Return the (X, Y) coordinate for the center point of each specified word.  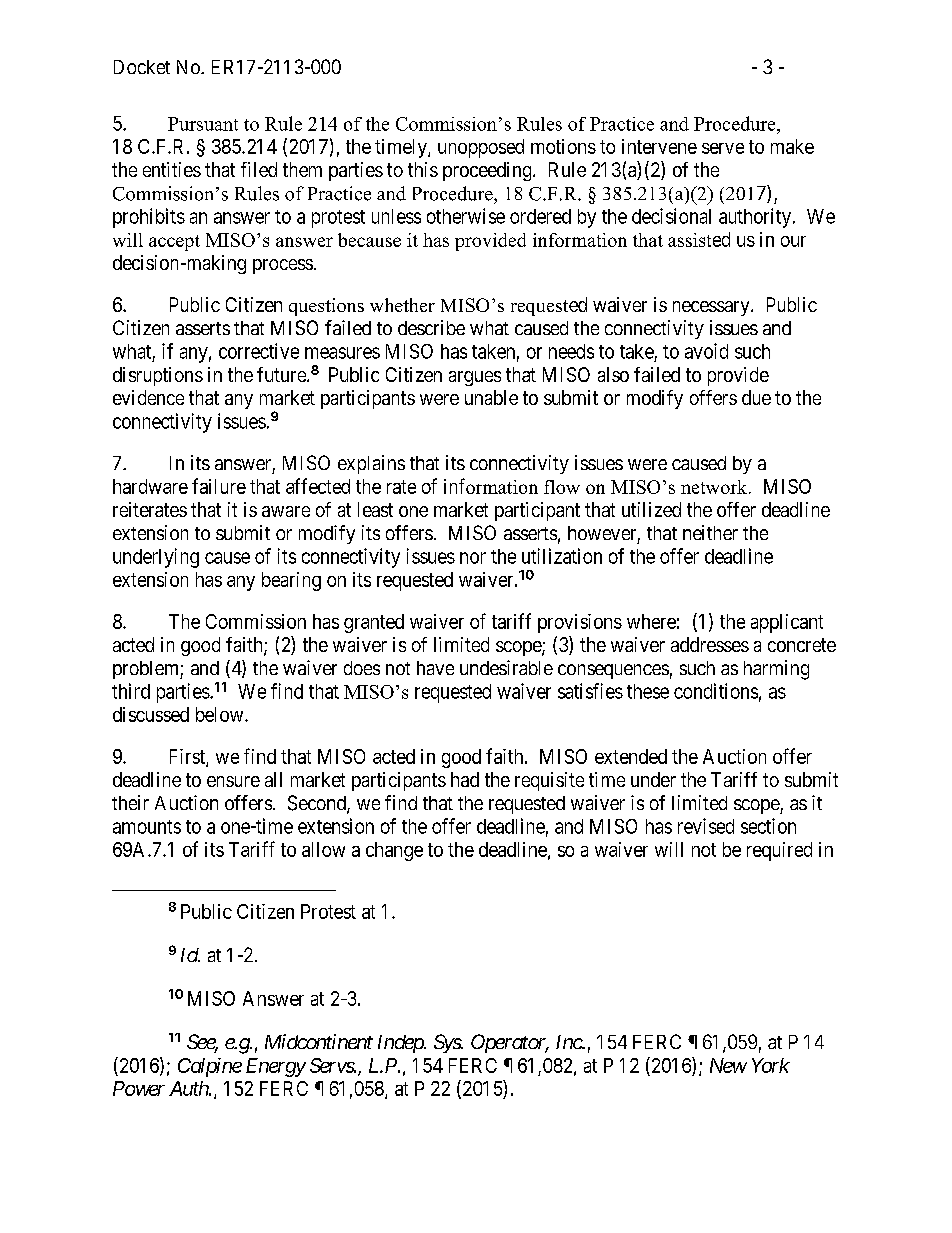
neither (710, 532)
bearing (291, 581)
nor (473, 558)
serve (723, 148)
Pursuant (203, 124)
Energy (276, 1067)
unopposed (481, 148)
